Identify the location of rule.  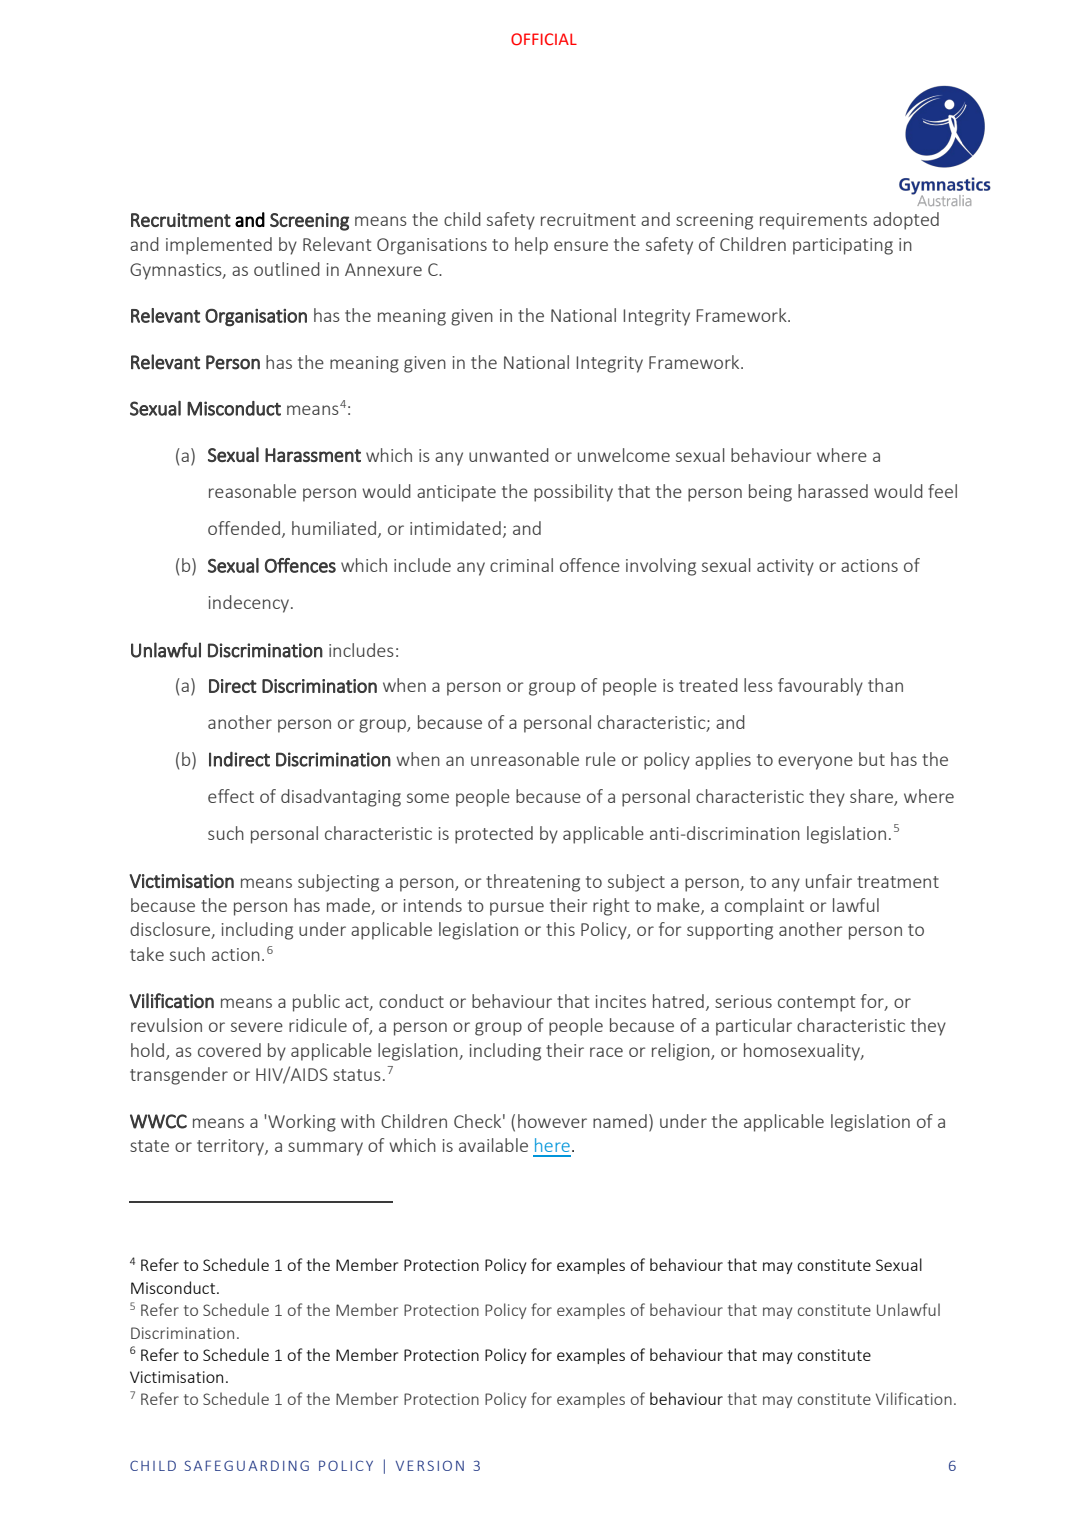
(601, 759).
